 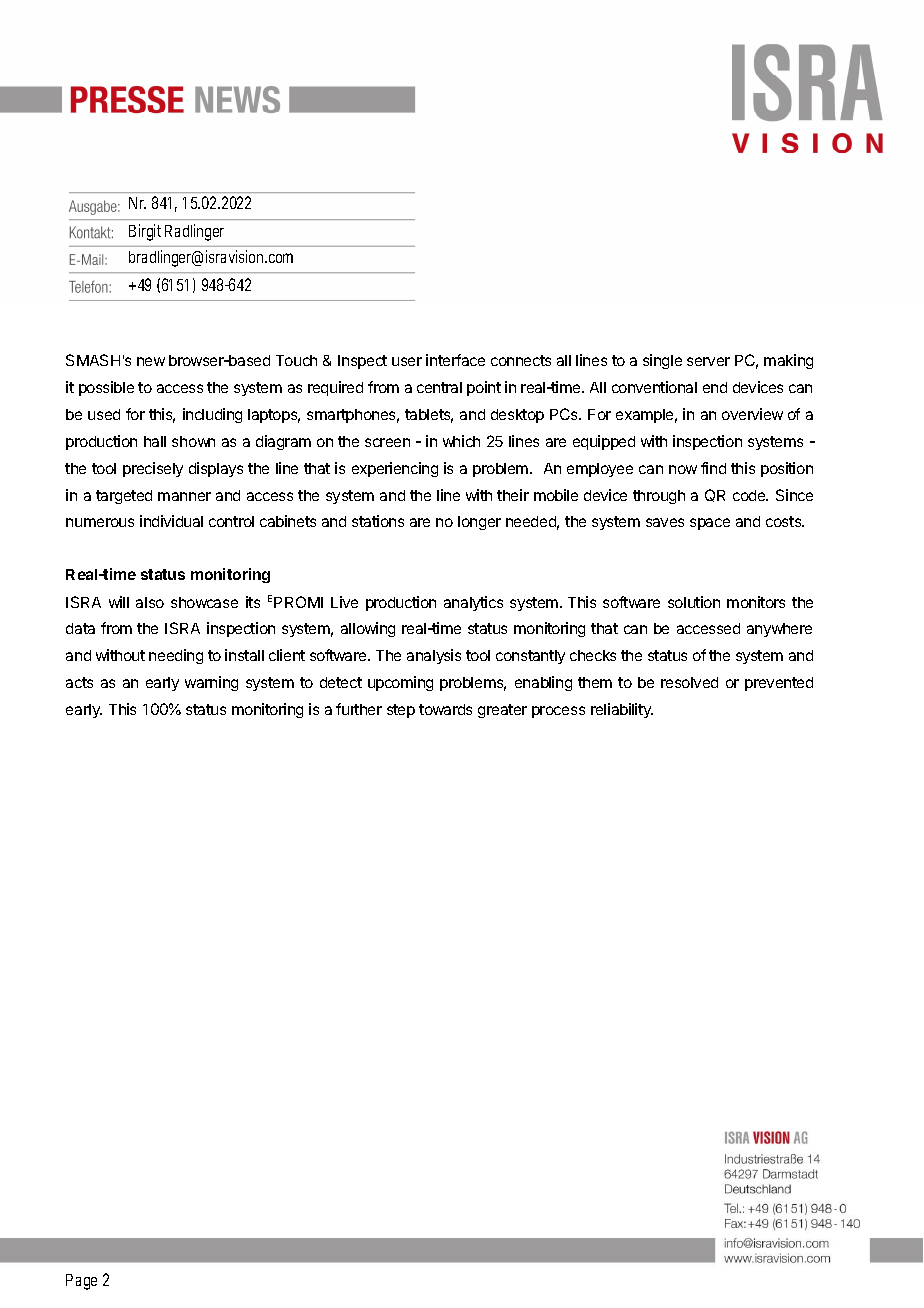 I want to click on find, so click(x=713, y=468).
